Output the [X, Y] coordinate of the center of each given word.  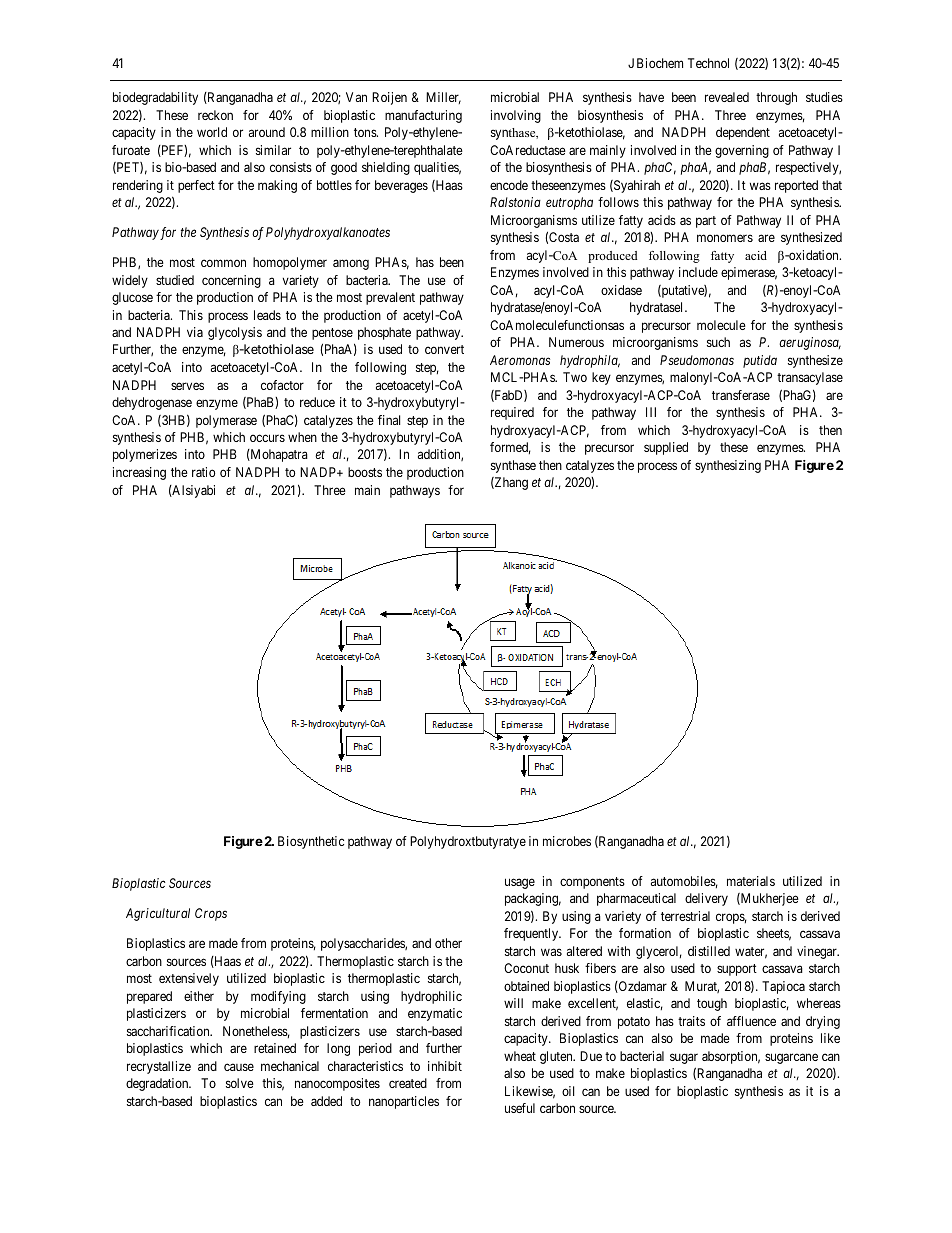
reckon [215, 115]
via [195, 332]
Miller [443, 98]
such [718, 342]
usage [520, 883]
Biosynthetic [311, 842]
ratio [203, 472]
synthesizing [728, 466]
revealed [727, 97]
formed [510, 448]
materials [751, 881]
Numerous [576, 342]
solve [240, 1083]
